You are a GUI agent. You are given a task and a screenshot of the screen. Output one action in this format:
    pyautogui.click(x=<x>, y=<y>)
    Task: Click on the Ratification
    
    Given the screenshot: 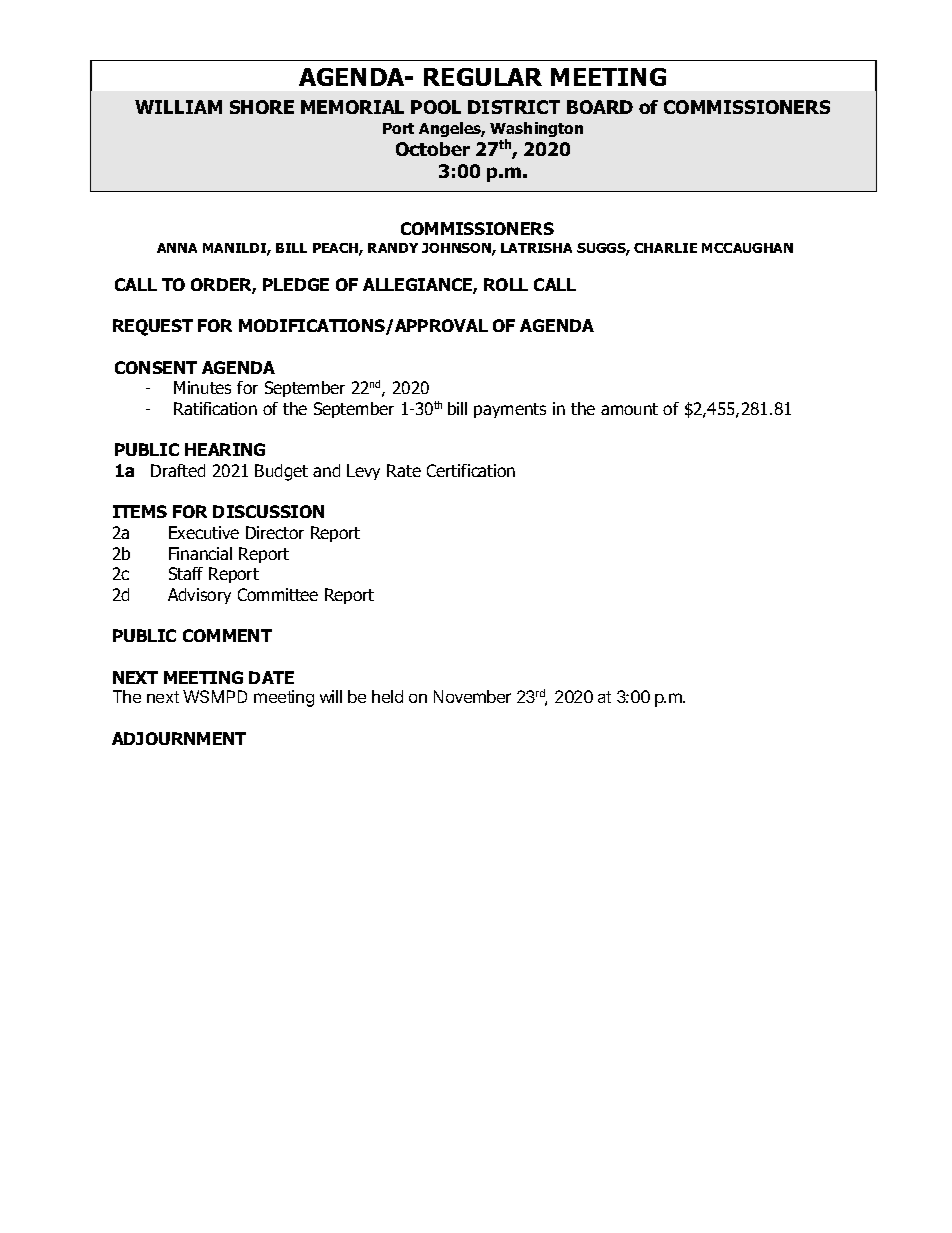 What is the action you would take?
    pyautogui.click(x=215, y=408)
